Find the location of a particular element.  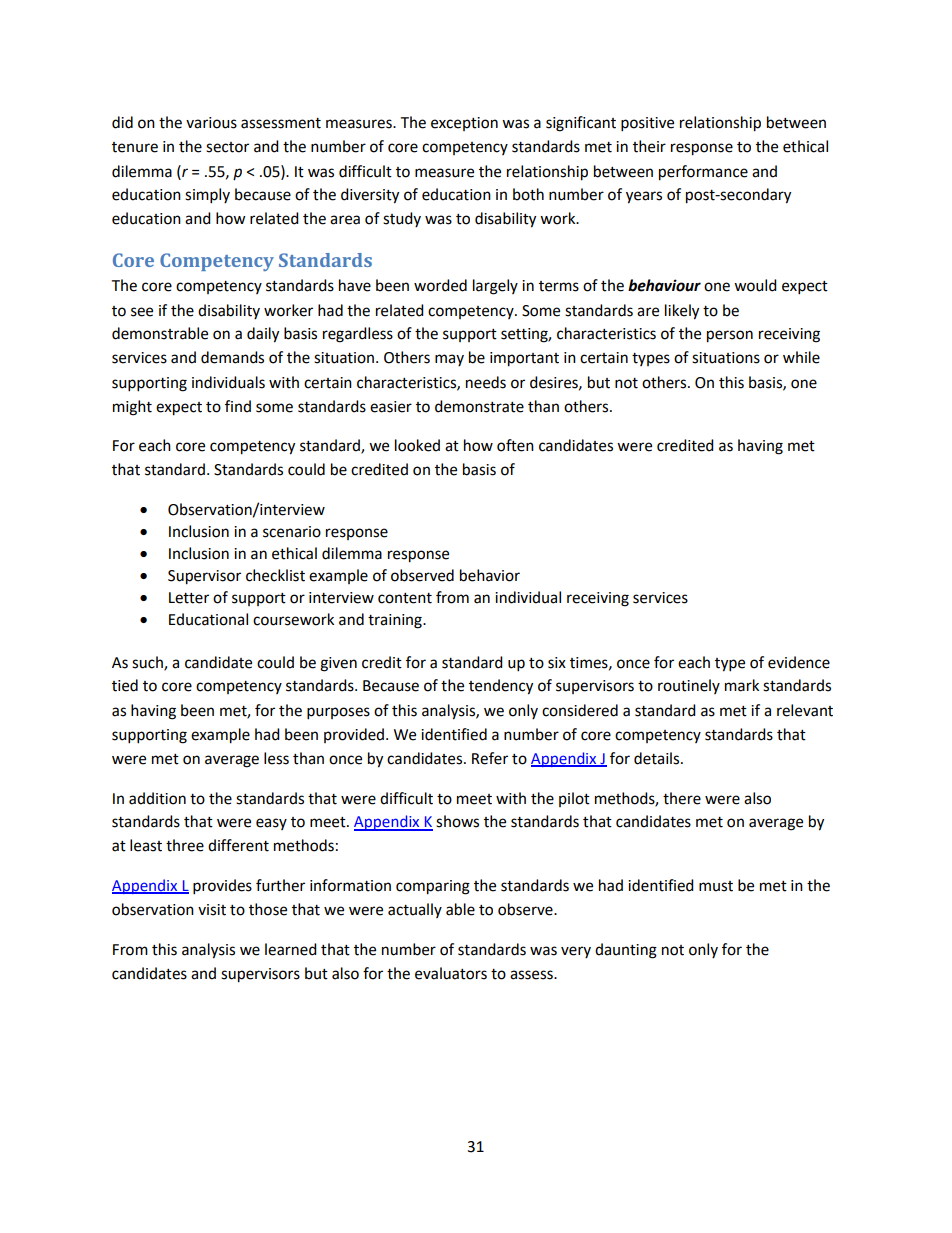

evidence is located at coordinates (799, 662).
